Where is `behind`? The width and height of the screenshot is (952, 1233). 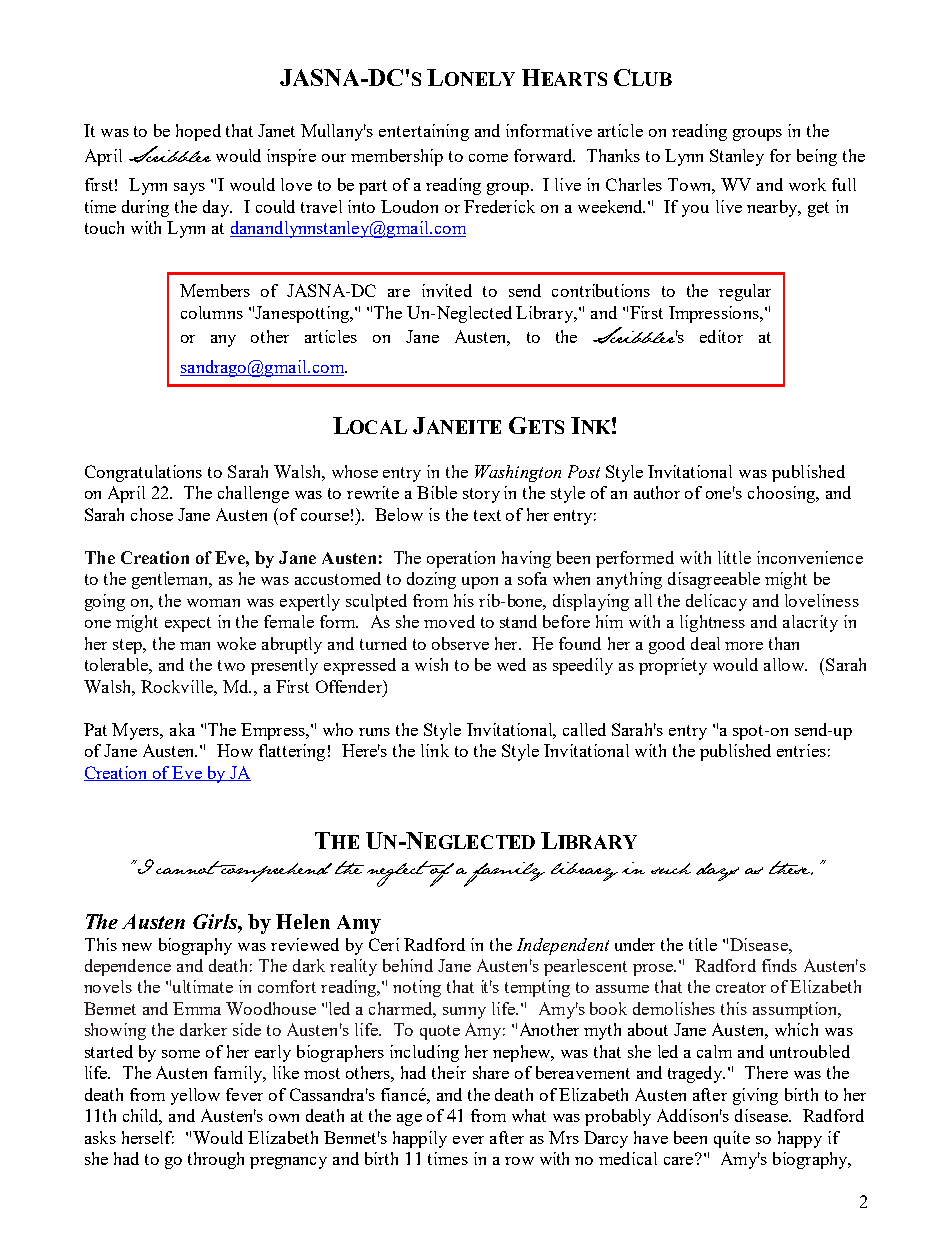 behind is located at coordinates (408, 965).
